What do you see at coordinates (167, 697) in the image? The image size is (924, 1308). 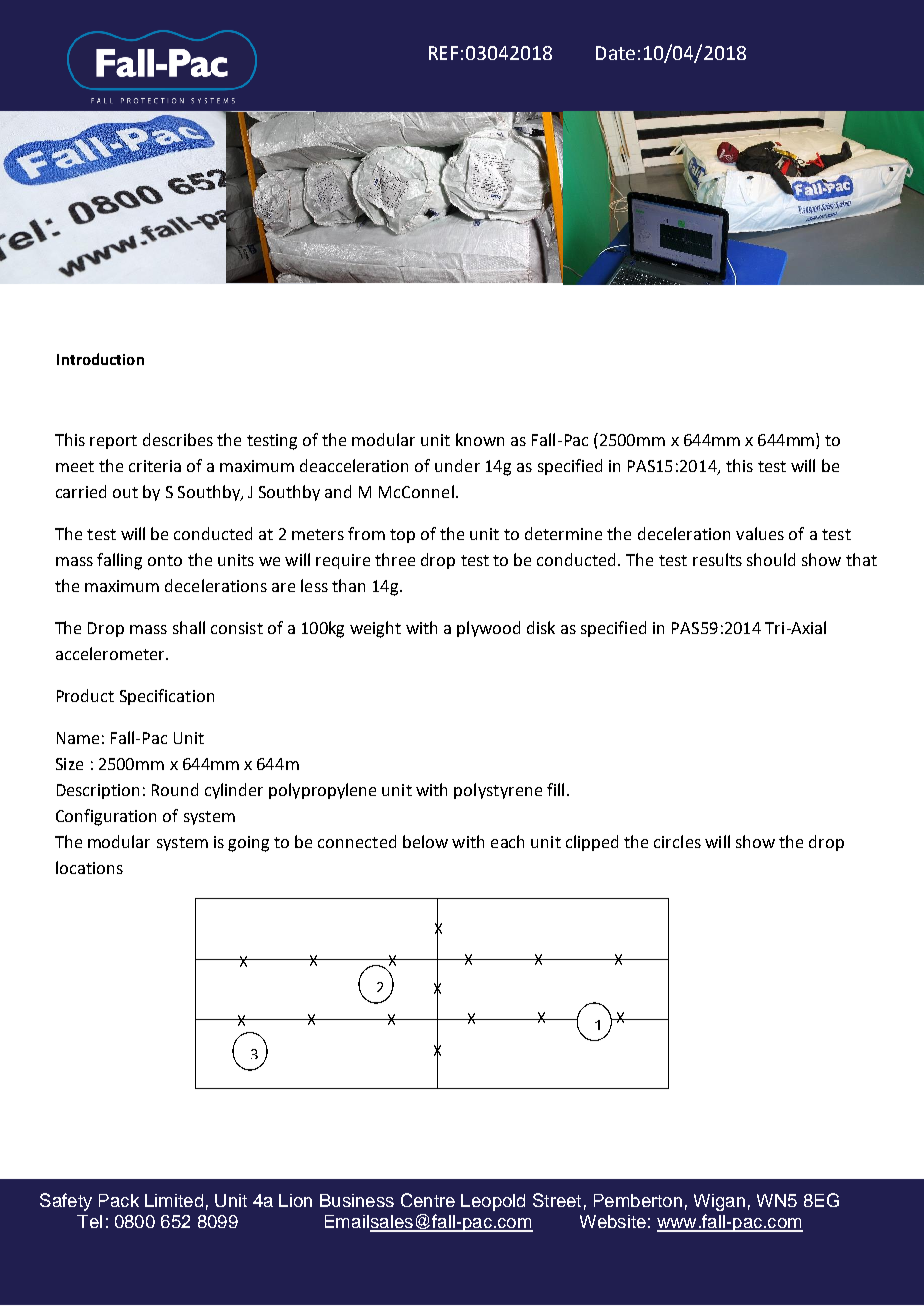 I see `Specification` at bounding box center [167, 697].
